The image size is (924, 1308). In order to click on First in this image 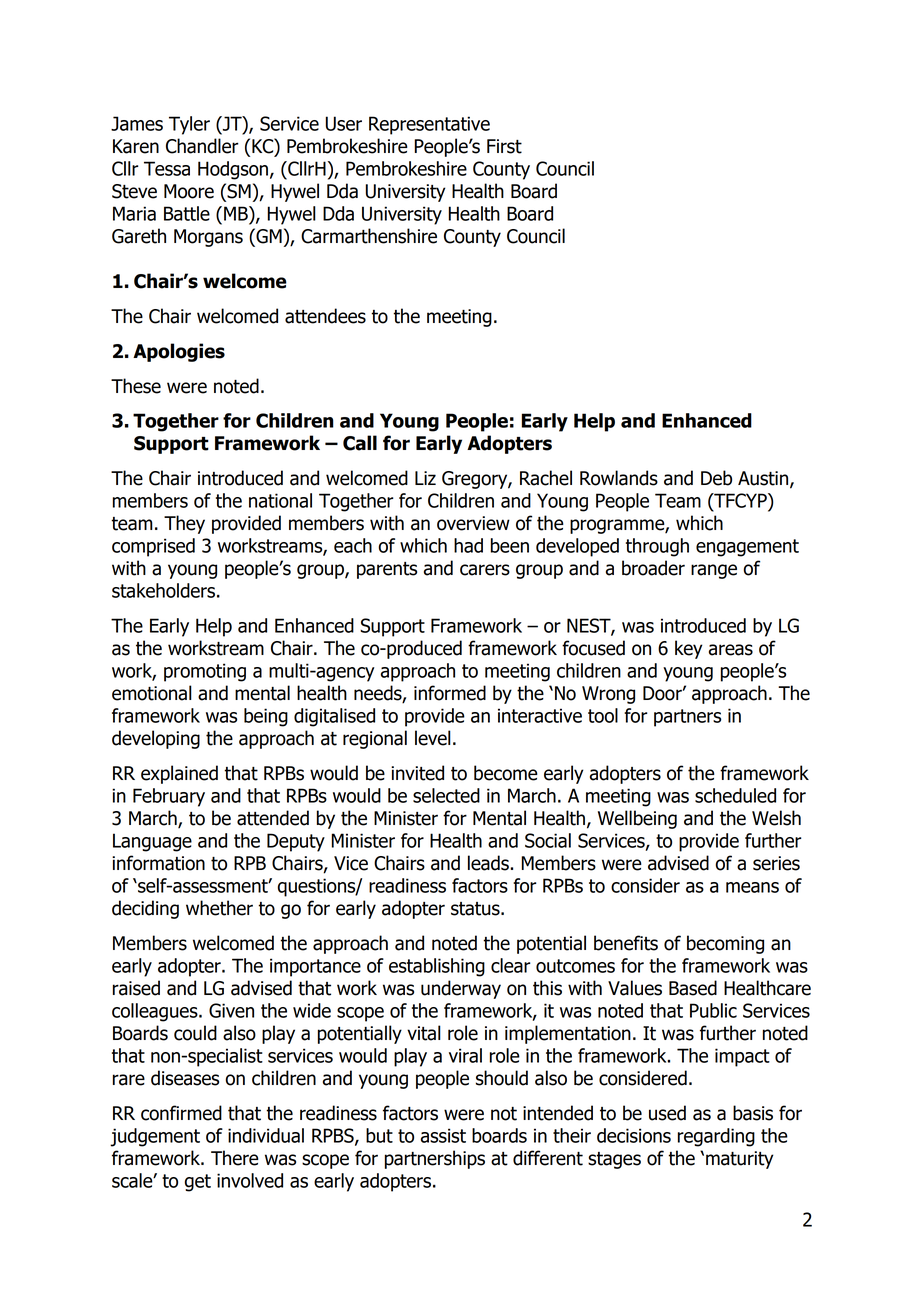, I will do `click(504, 146)`.
